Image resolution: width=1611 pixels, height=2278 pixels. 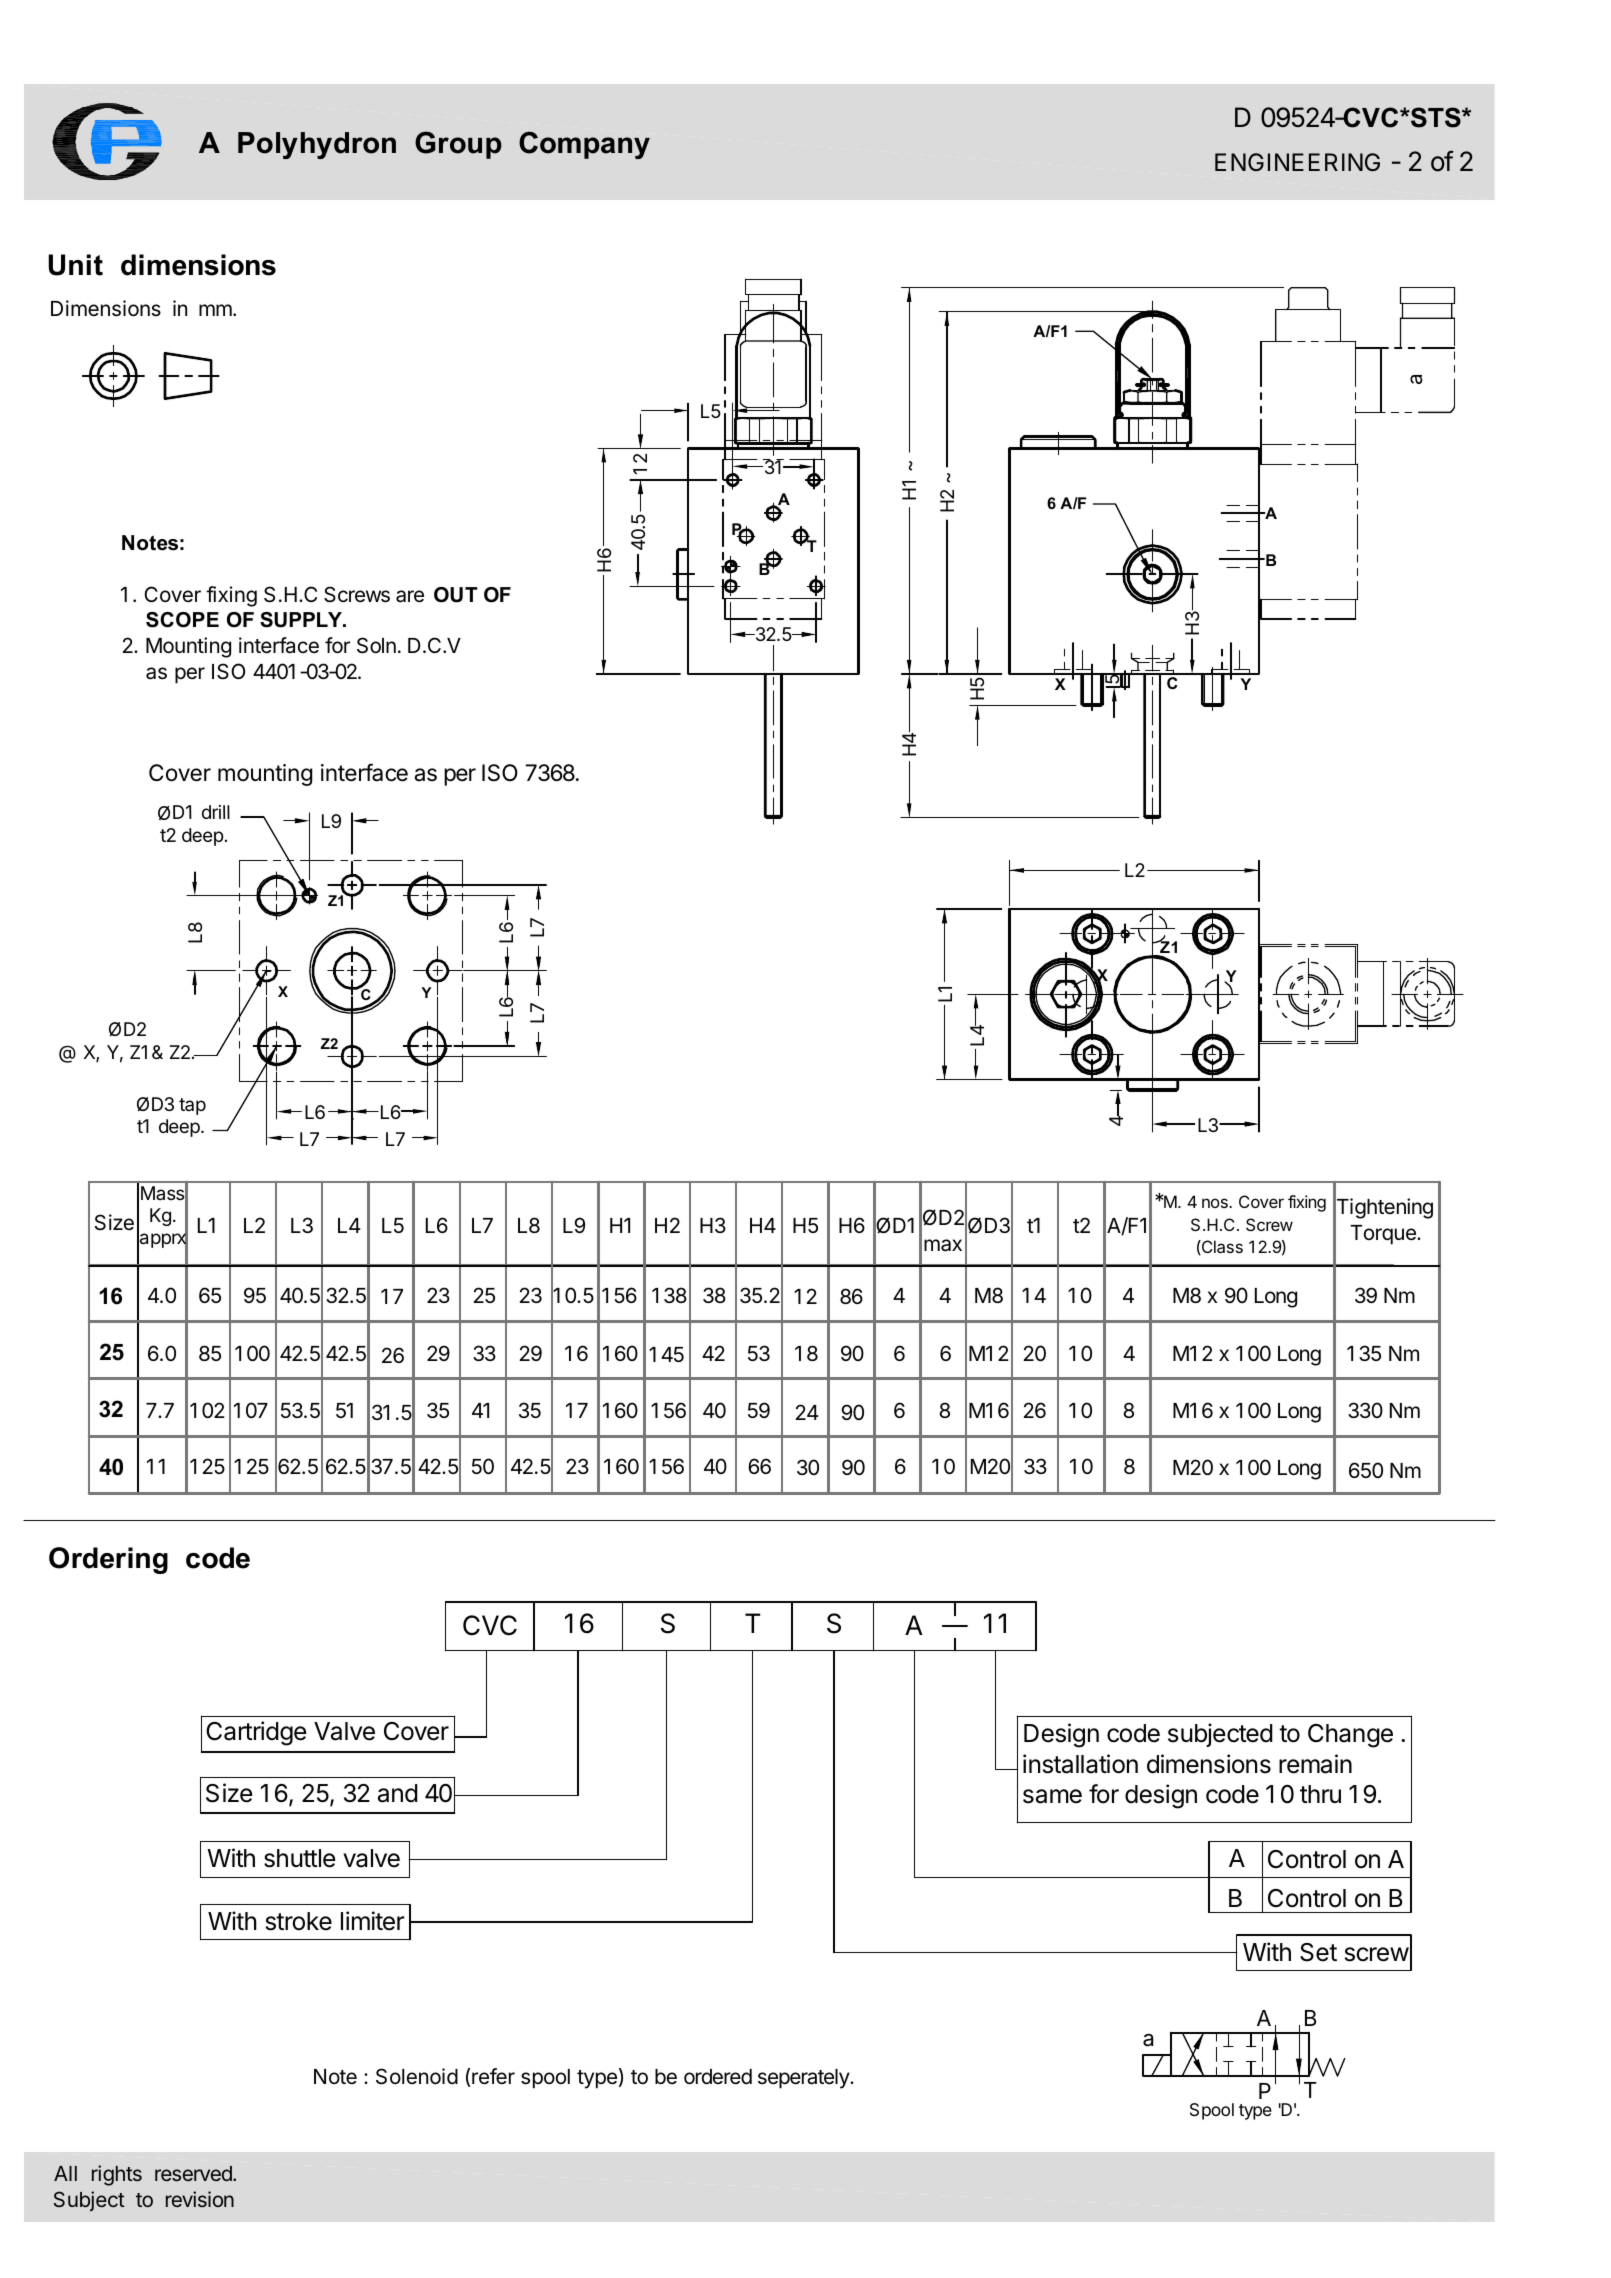 What do you see at coordinates (456, 595) in the page?
I see `OUT` at bounding box center [456, 595].
